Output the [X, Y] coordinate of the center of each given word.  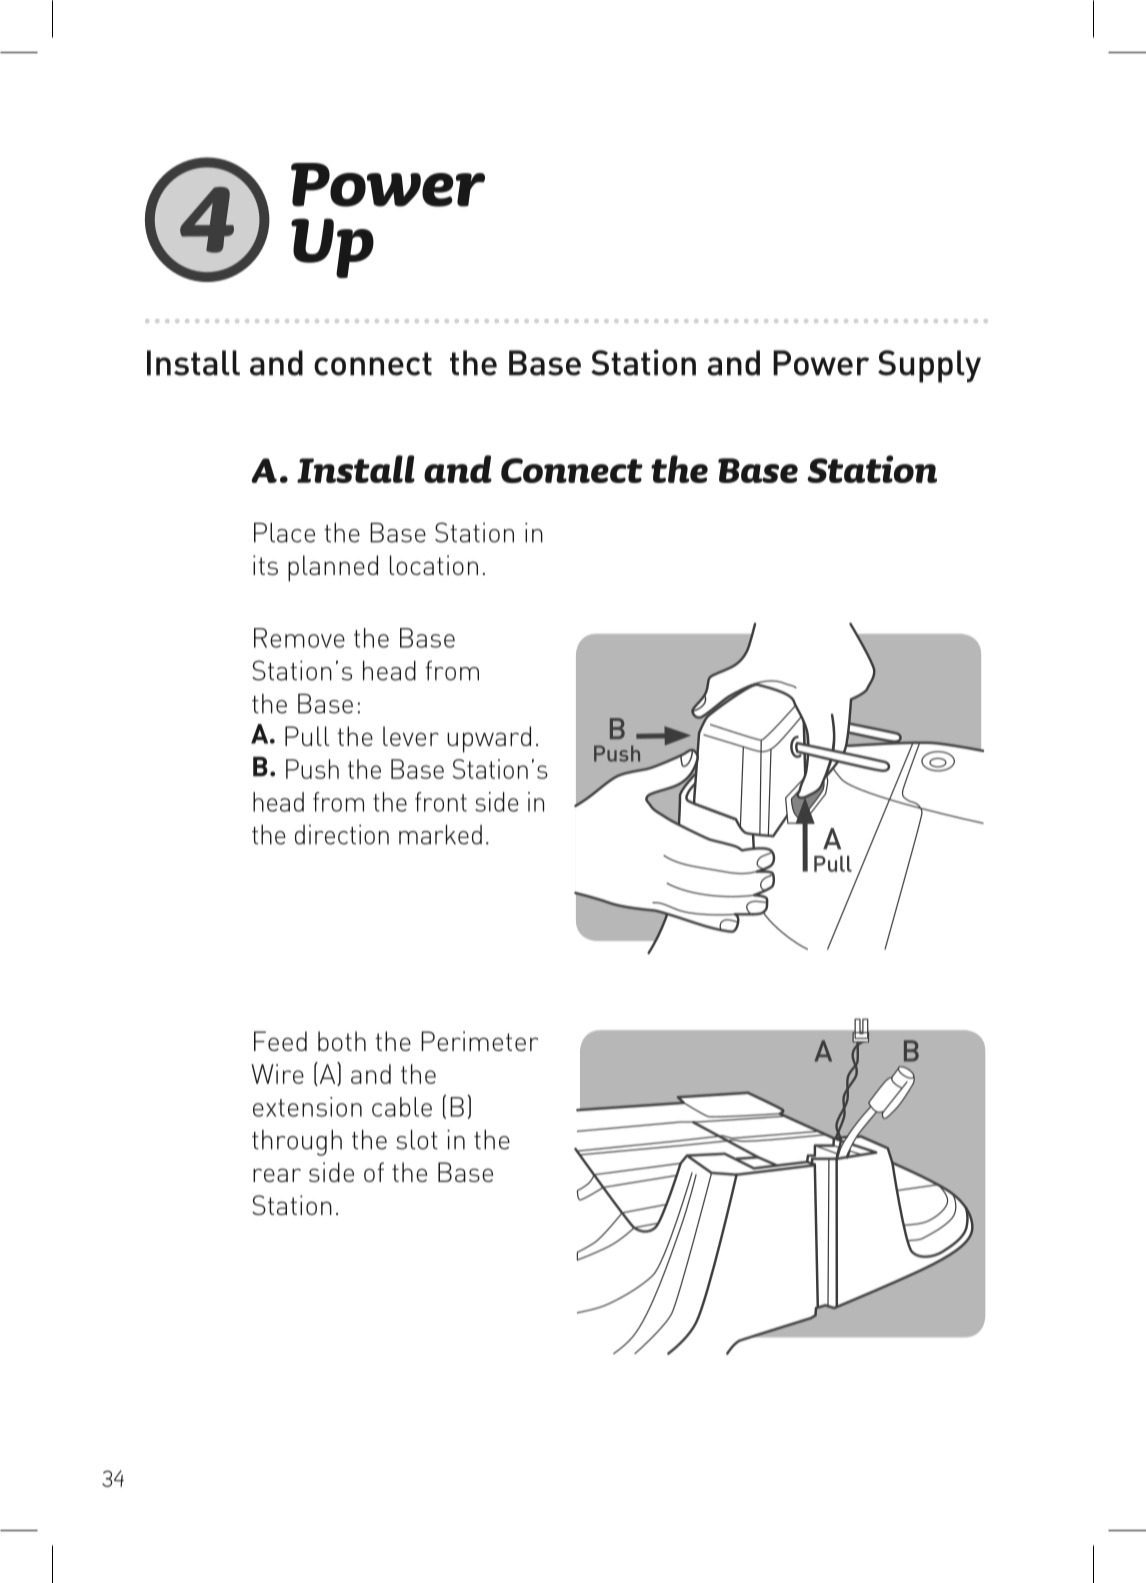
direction [342, 835]
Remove [299, 638]
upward [489, 739]
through [297, 1143]
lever [411, 736]
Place [284, 533]
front [441, 802]
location [434, 565]
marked [440, 835]
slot [417, 1140]
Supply [929, 366]
